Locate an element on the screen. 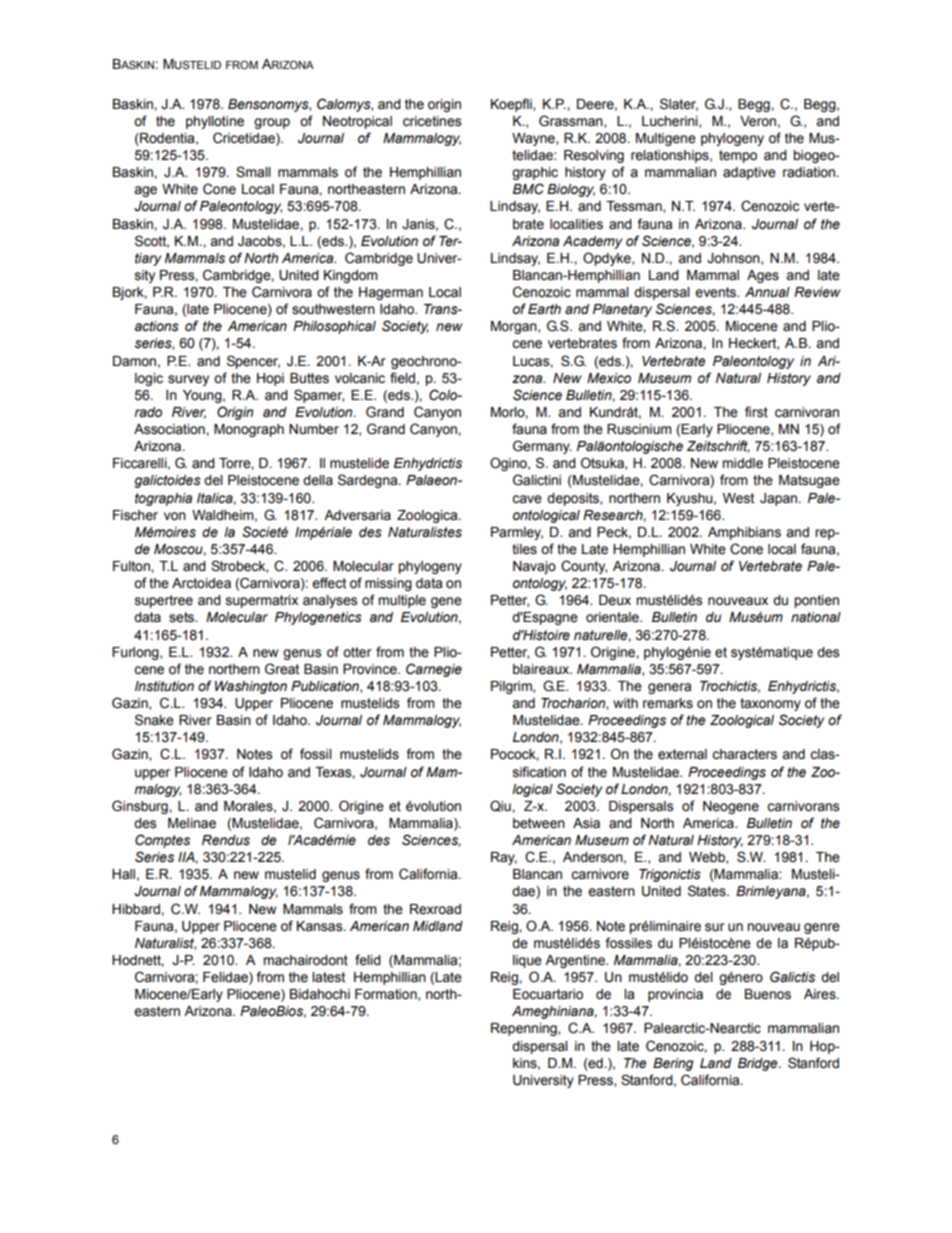  Pilgrim is located at coordinates (512, 687).
